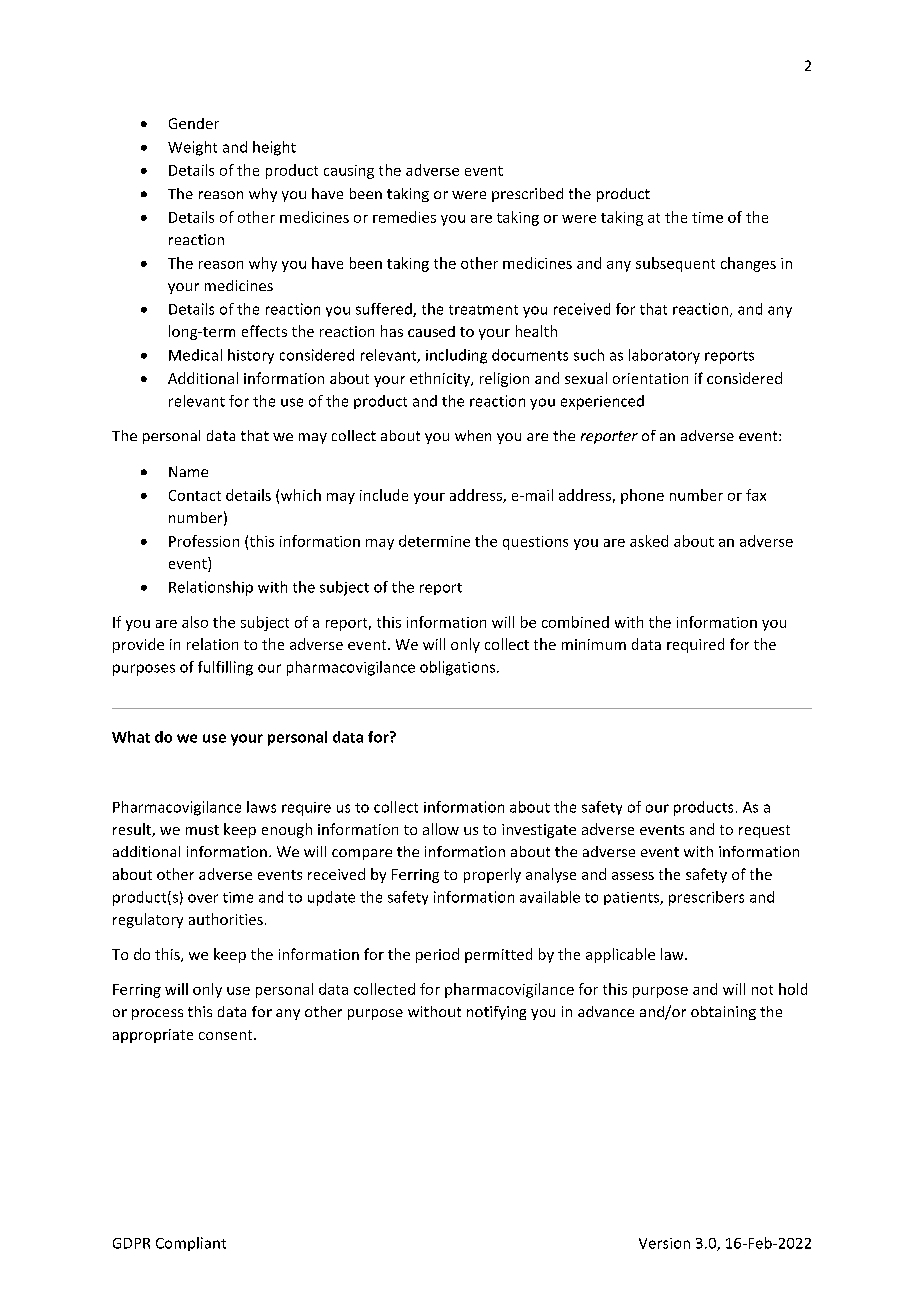 The height and width of the document is (1308, 924). What do you see at coordinates (192, 148) in the document?
I see `Weight` at bounding box center [192, 148].
